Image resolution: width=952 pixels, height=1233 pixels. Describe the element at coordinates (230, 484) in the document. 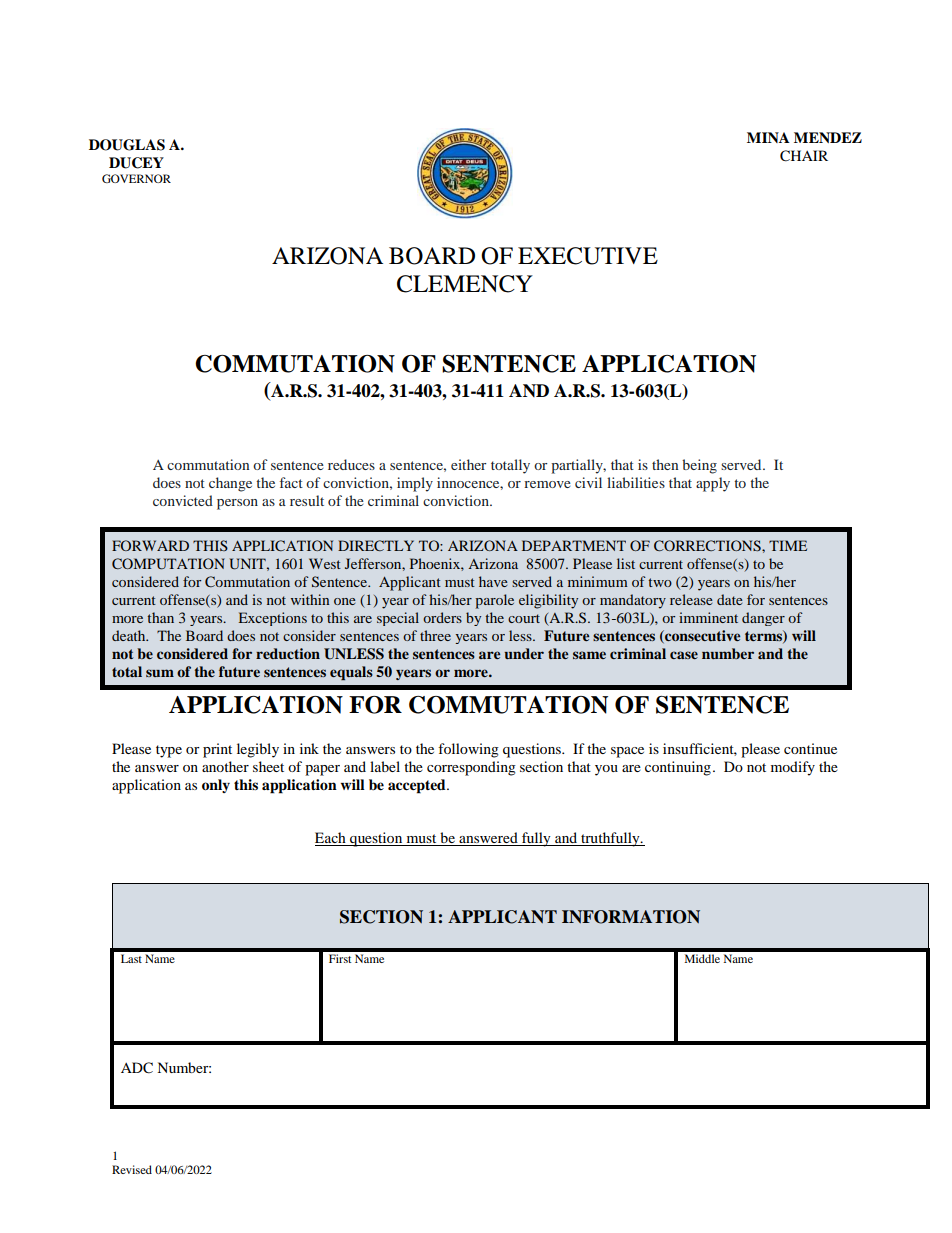

I see `change` at that location.
